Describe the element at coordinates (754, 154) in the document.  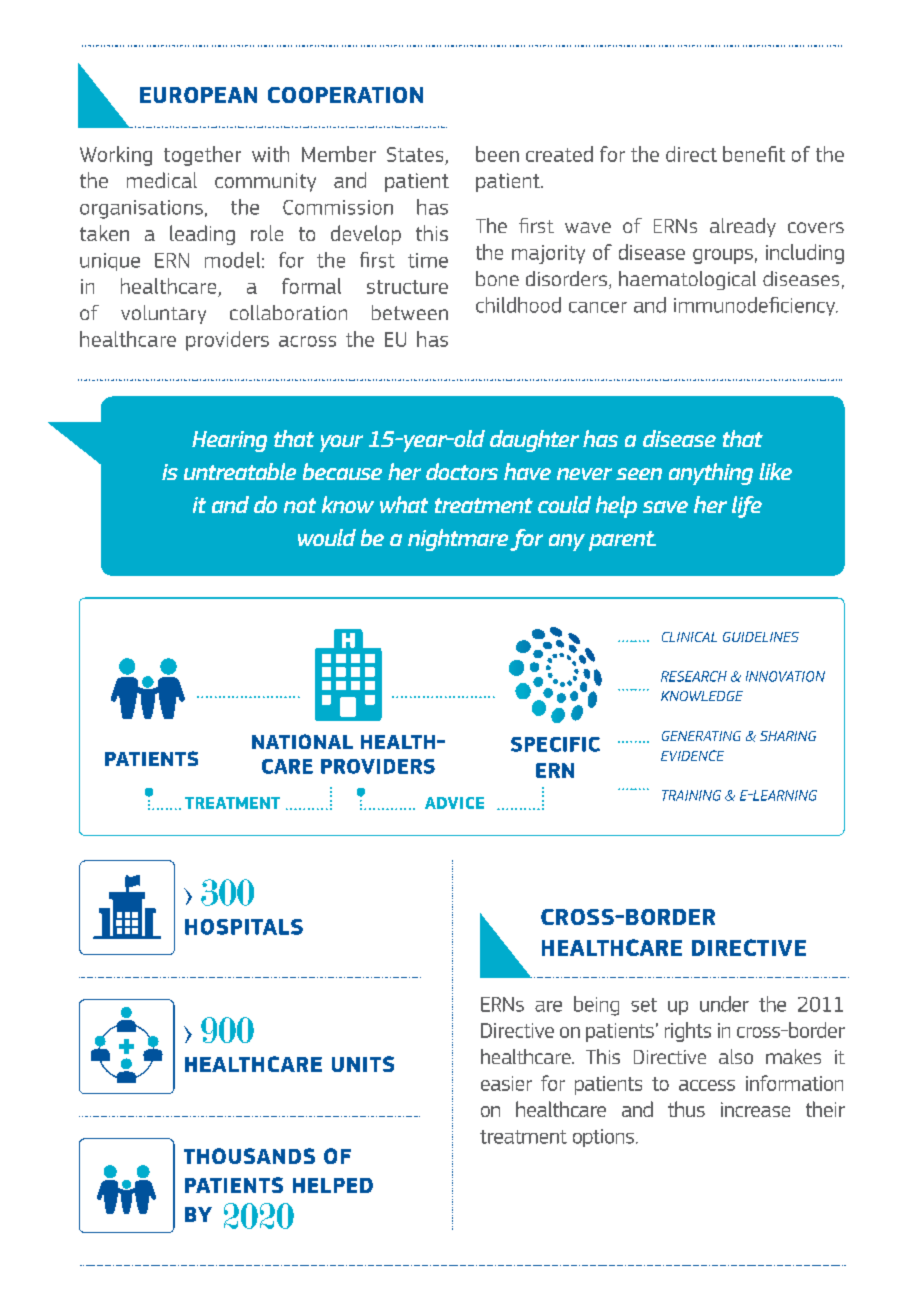
I see `benefit` at that location.
